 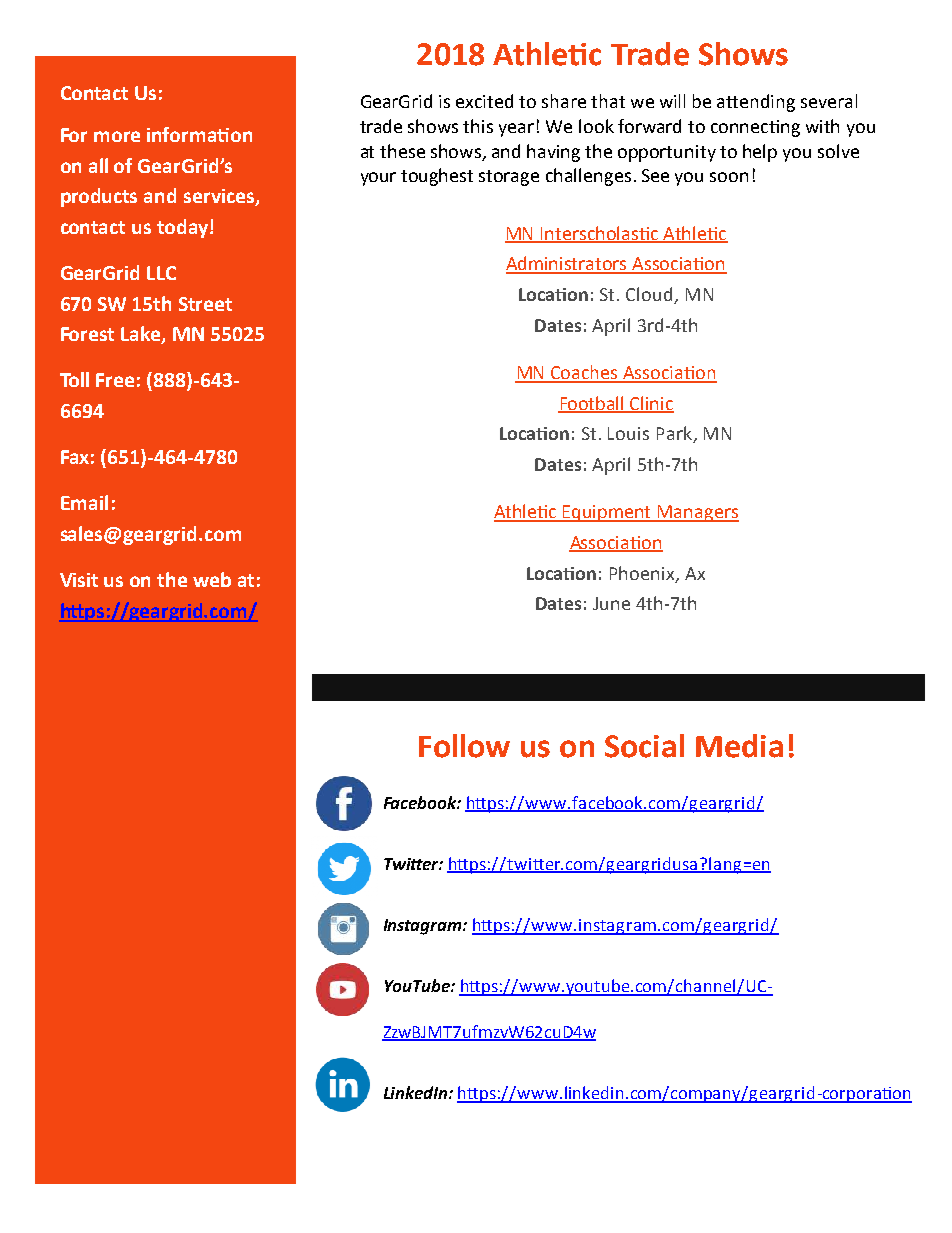 I want to click on Free, so click(x=115, y=380).
